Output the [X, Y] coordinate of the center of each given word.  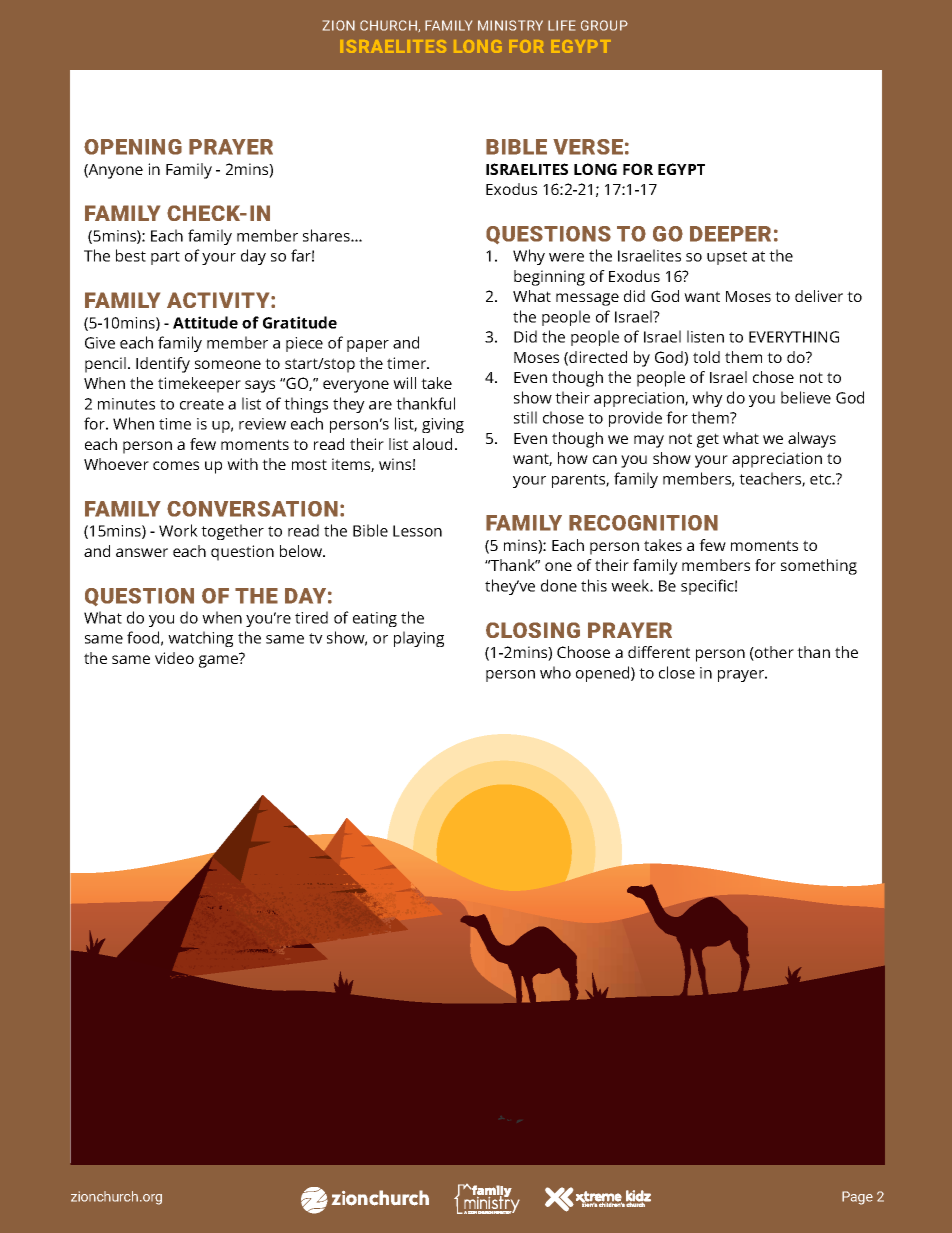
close [677, 672]
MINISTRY [510, 25]
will [404, 383]
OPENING [133, 147]
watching [200, 639]
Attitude [205, 322]
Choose [583, 652]
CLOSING [533, 630]
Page [857, 1198]
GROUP [604, 25]
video [174, 658]
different [659, 652]
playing [419, 639]
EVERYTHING [794, 337]
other [773, 653]
